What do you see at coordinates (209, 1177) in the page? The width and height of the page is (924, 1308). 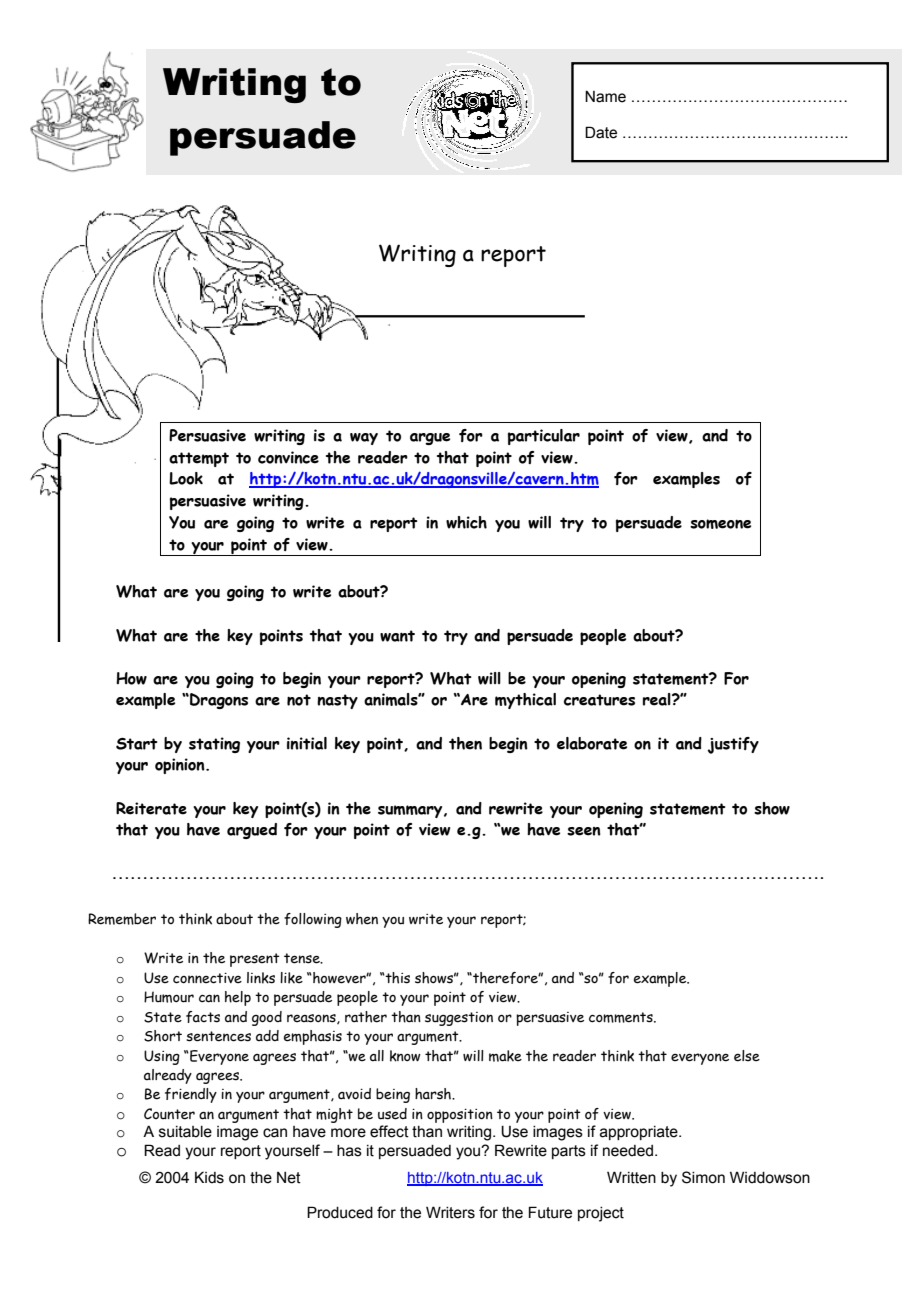 I see `Kids` at bounding box center [209, 1177].
